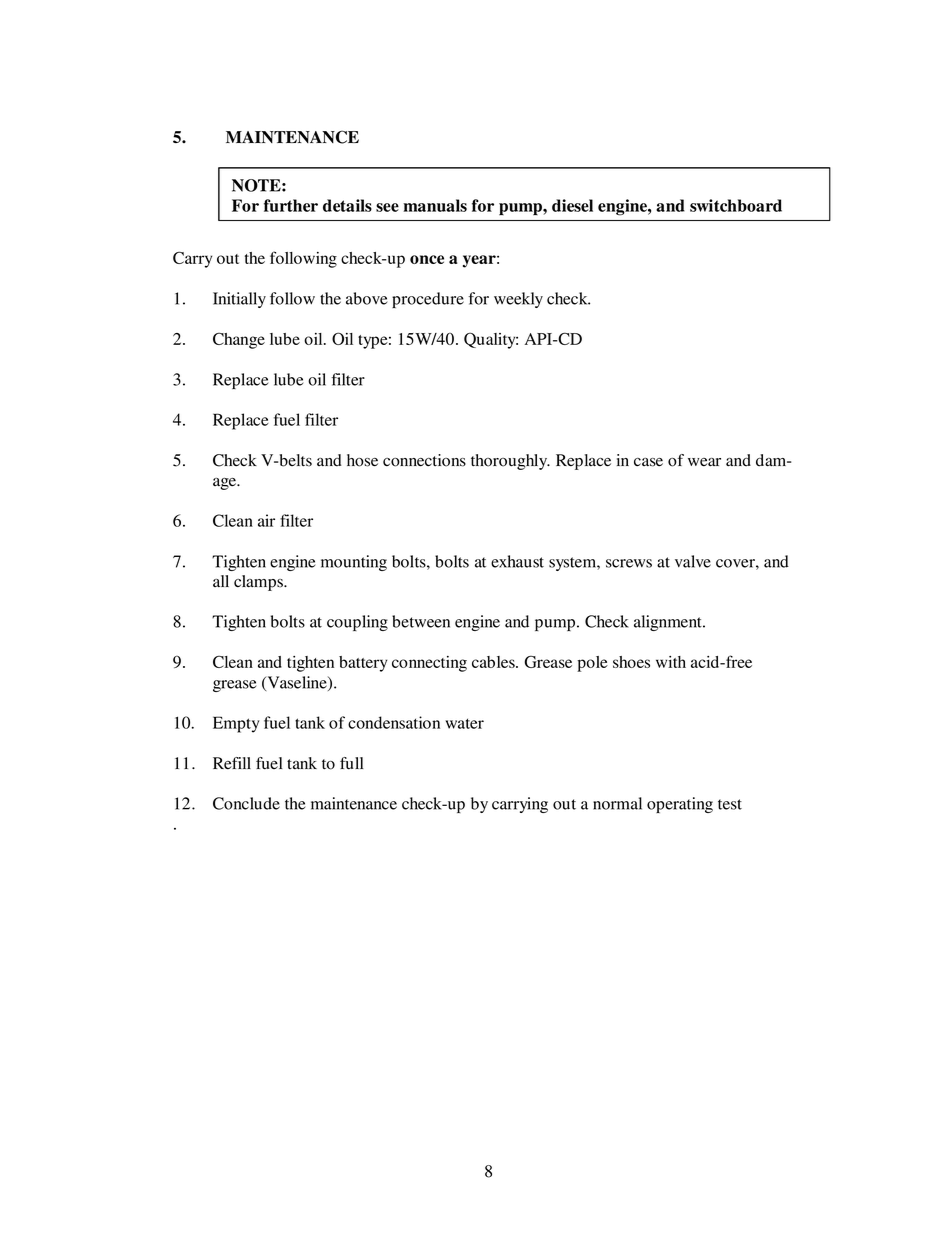 The height and width of the image is (1233, 952). What do you see at coordinates (464, 723) in the image?
I see `water` at bounding box center [464, 723].
